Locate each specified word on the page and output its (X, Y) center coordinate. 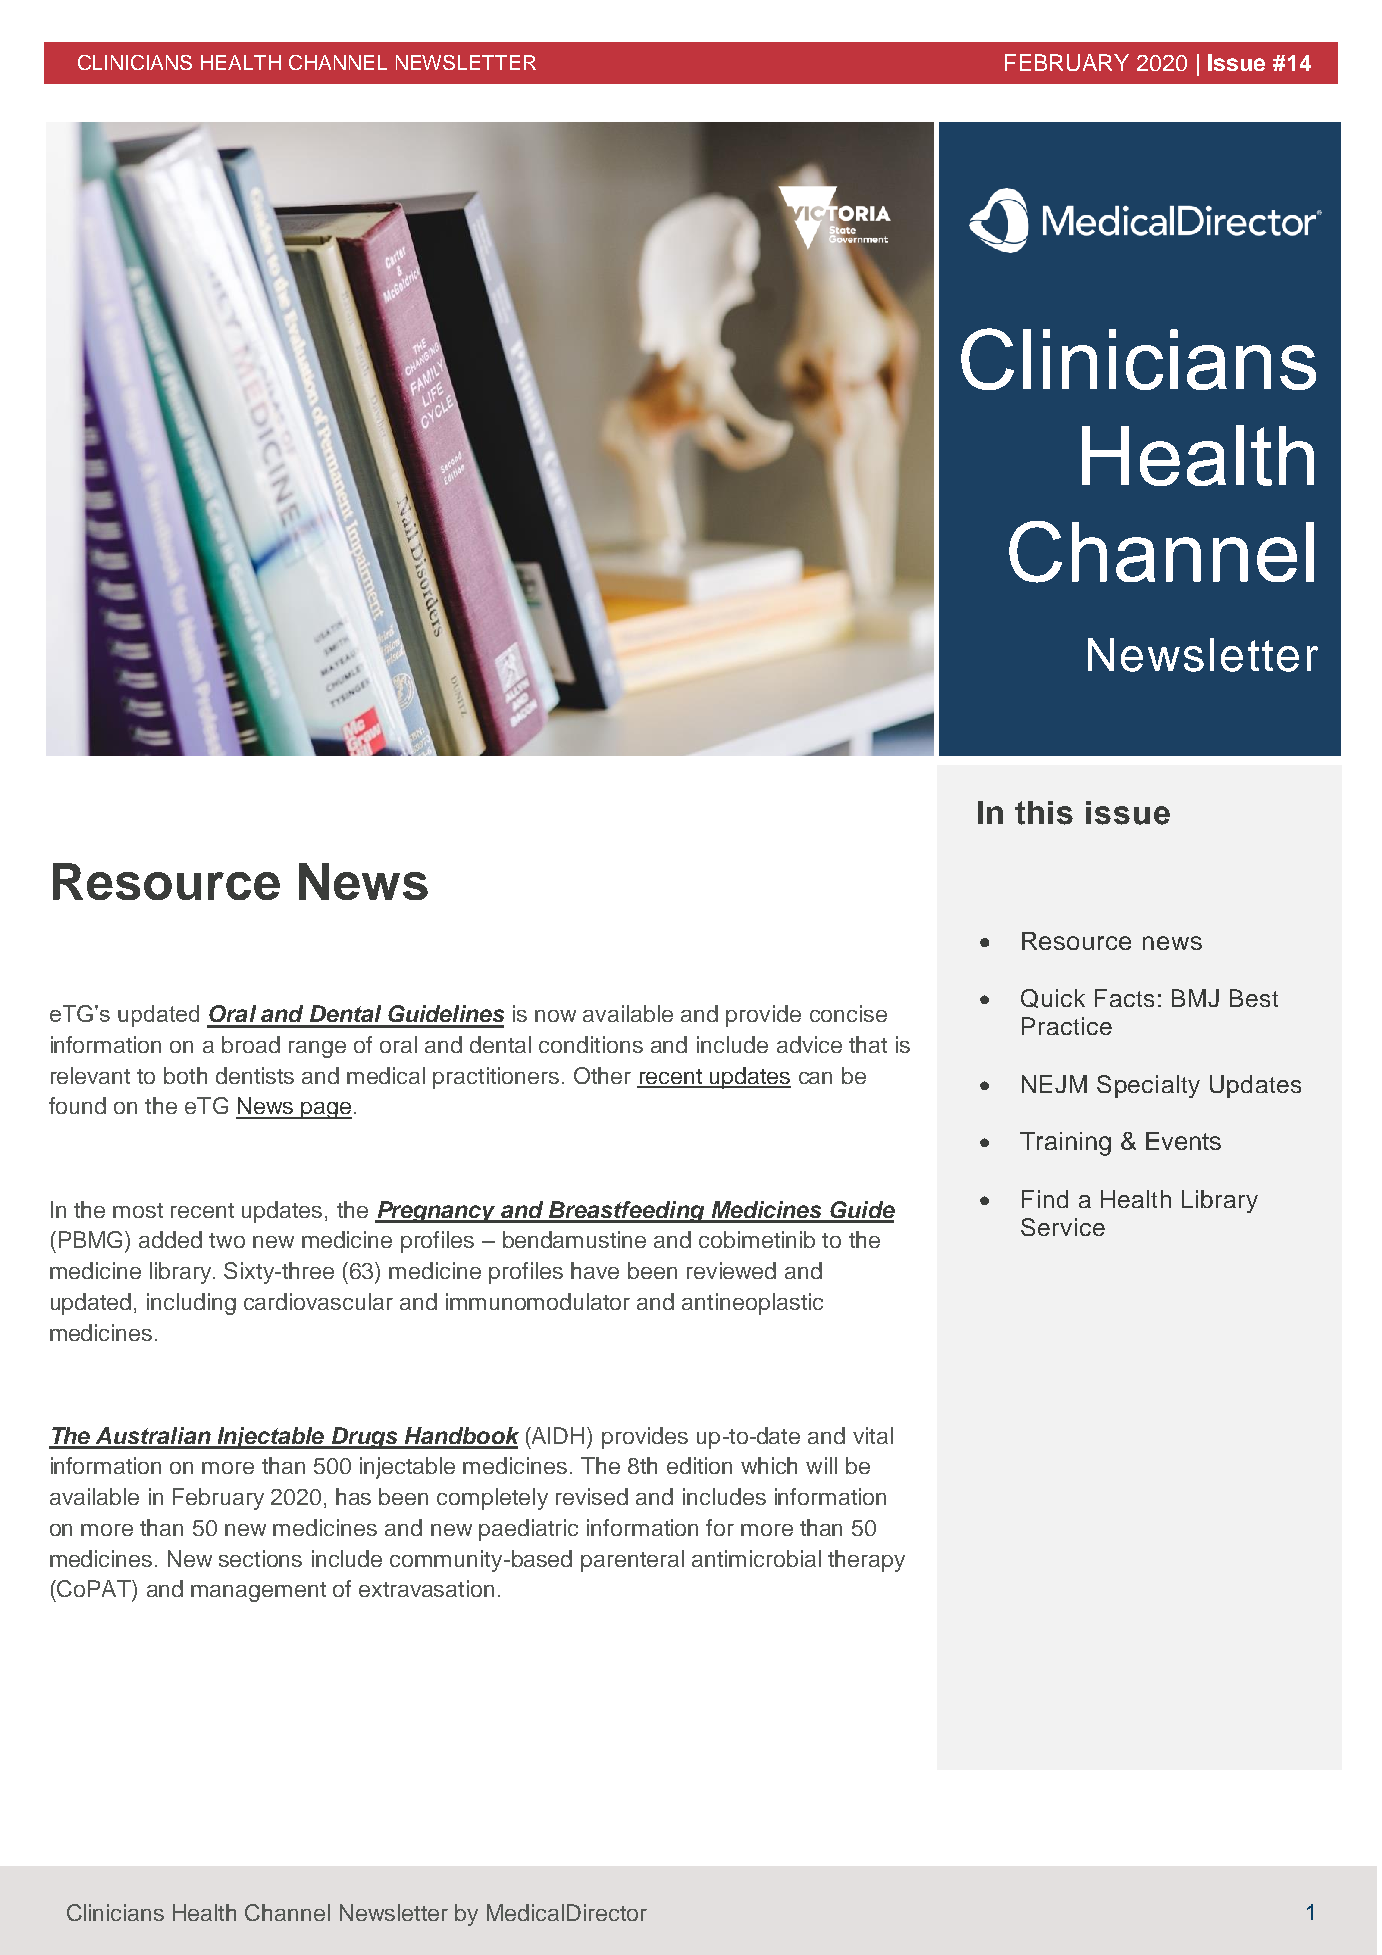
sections (260, 1558)
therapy (866, 1561)
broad (251, 1044)
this (1044, 813)
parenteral (632, 1561)
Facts (1124, 998)
